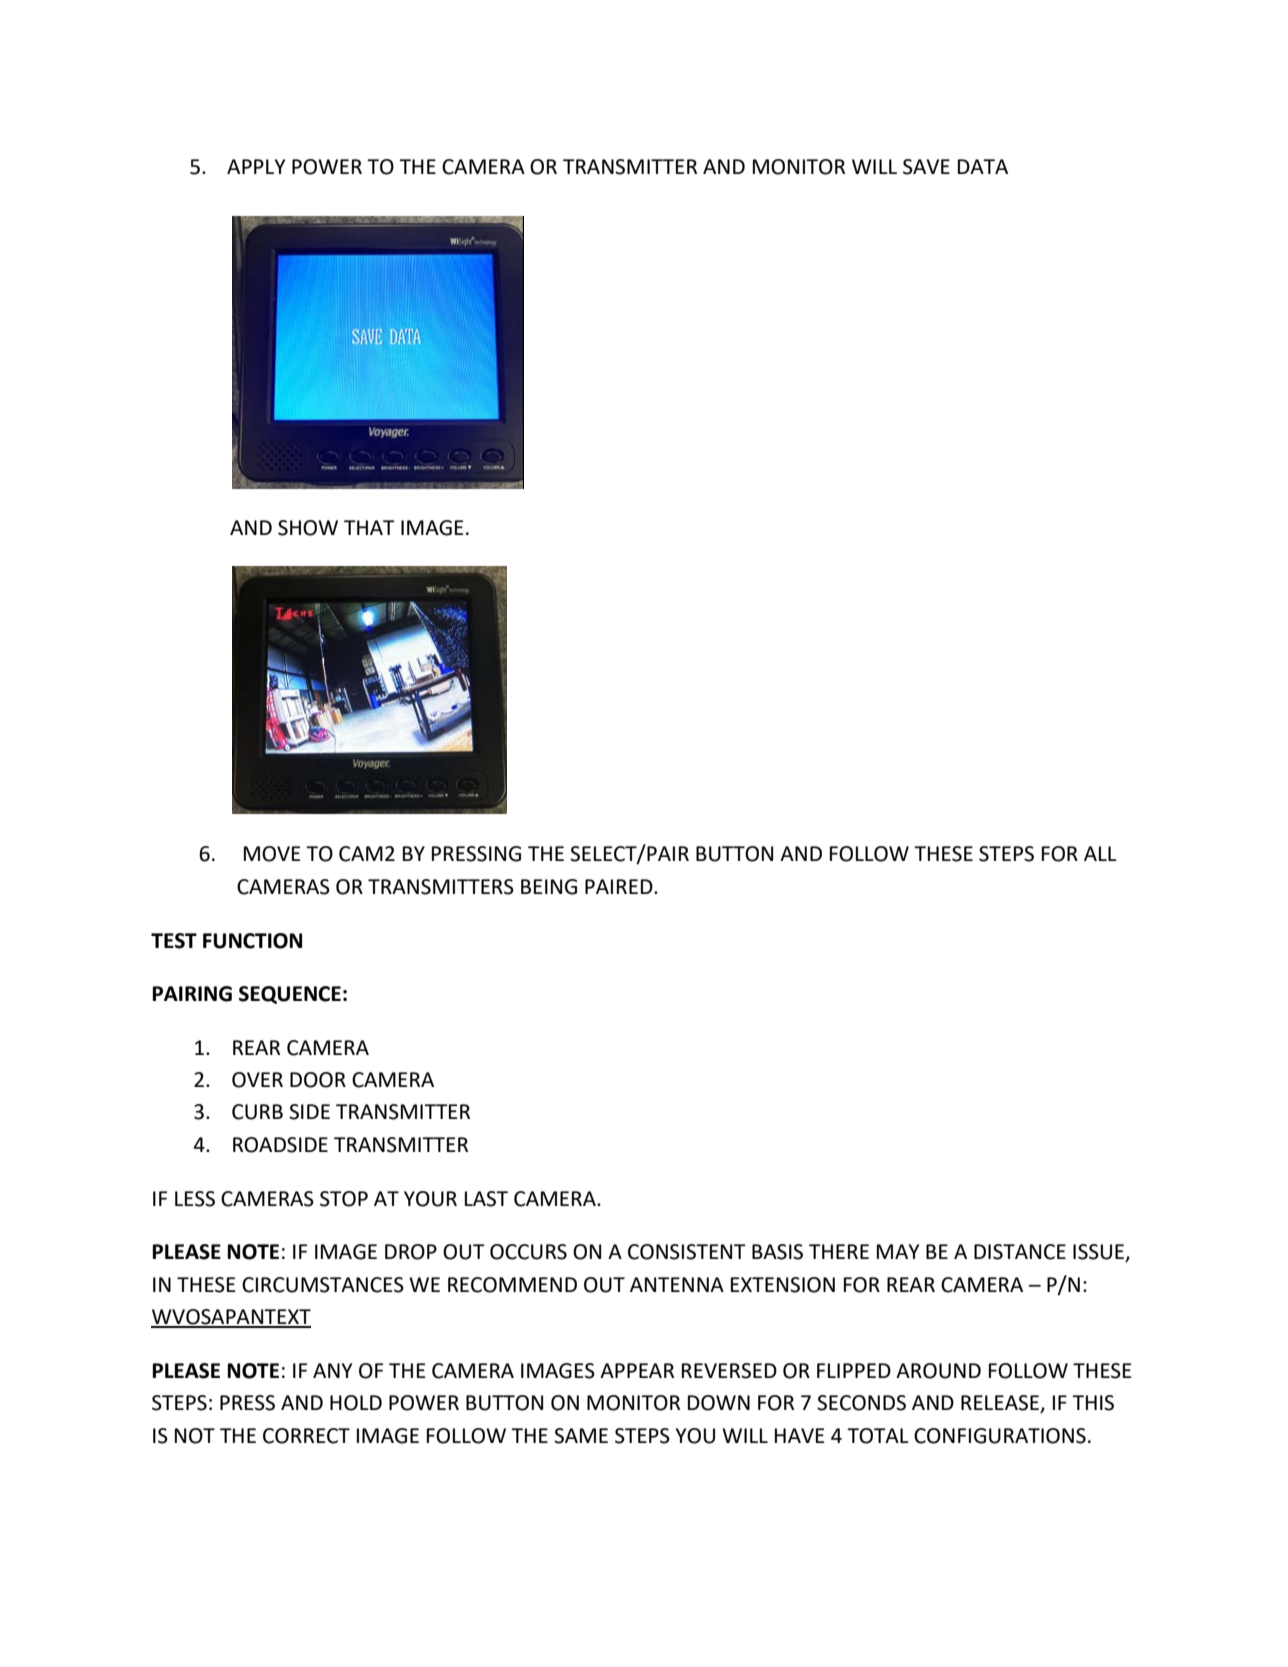 This screenshot has height=1667, width=1288. What do you see at coordinates (256, 166) in the screenshot?
I see `APPLY` at bounding box center [256, 166].
